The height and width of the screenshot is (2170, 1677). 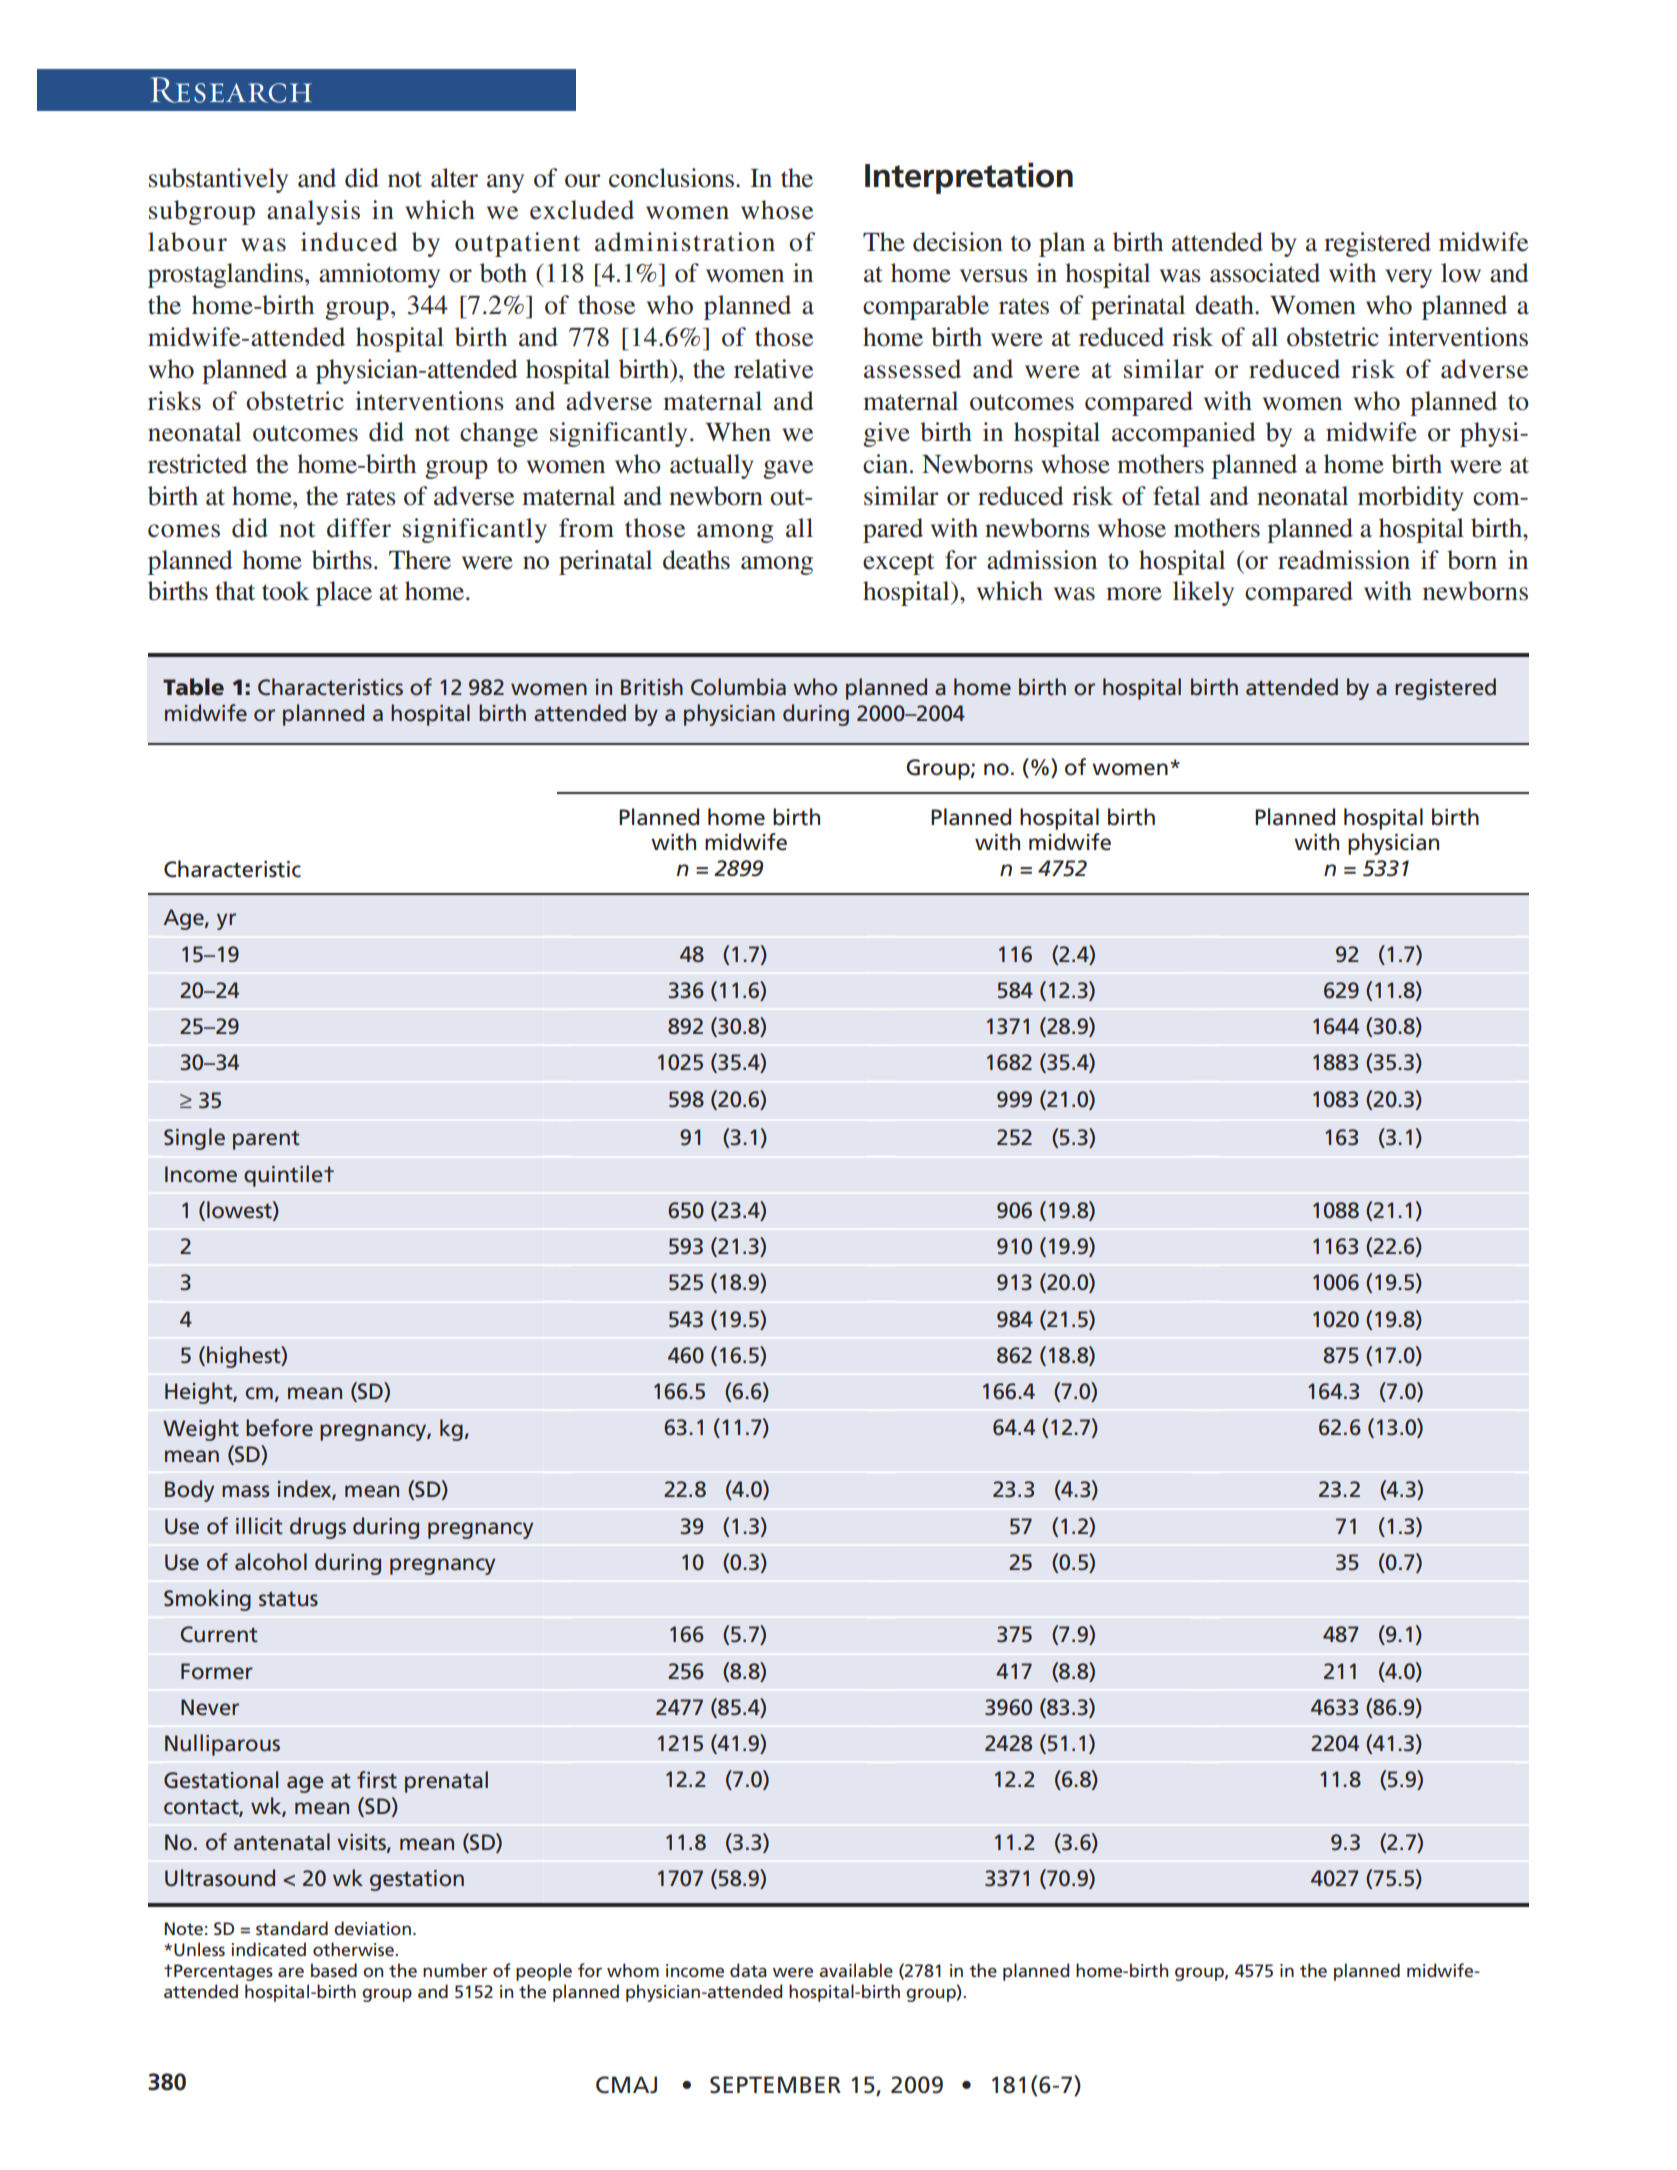 I want to click on parent, so click(x=266, y=1140).
